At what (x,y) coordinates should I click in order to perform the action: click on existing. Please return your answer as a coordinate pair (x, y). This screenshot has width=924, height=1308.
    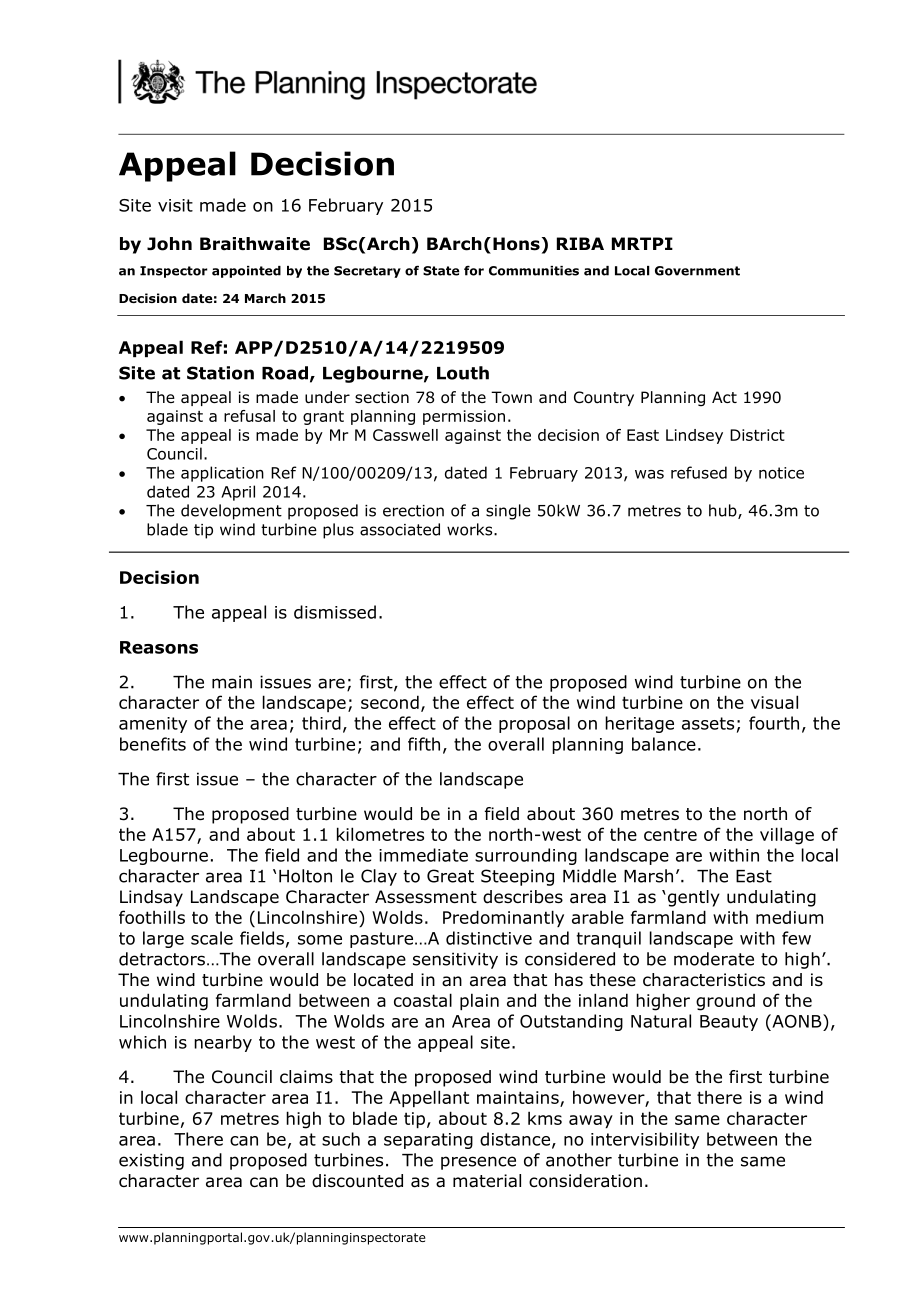
    Looking at the image, I should click on (151, 1161).
